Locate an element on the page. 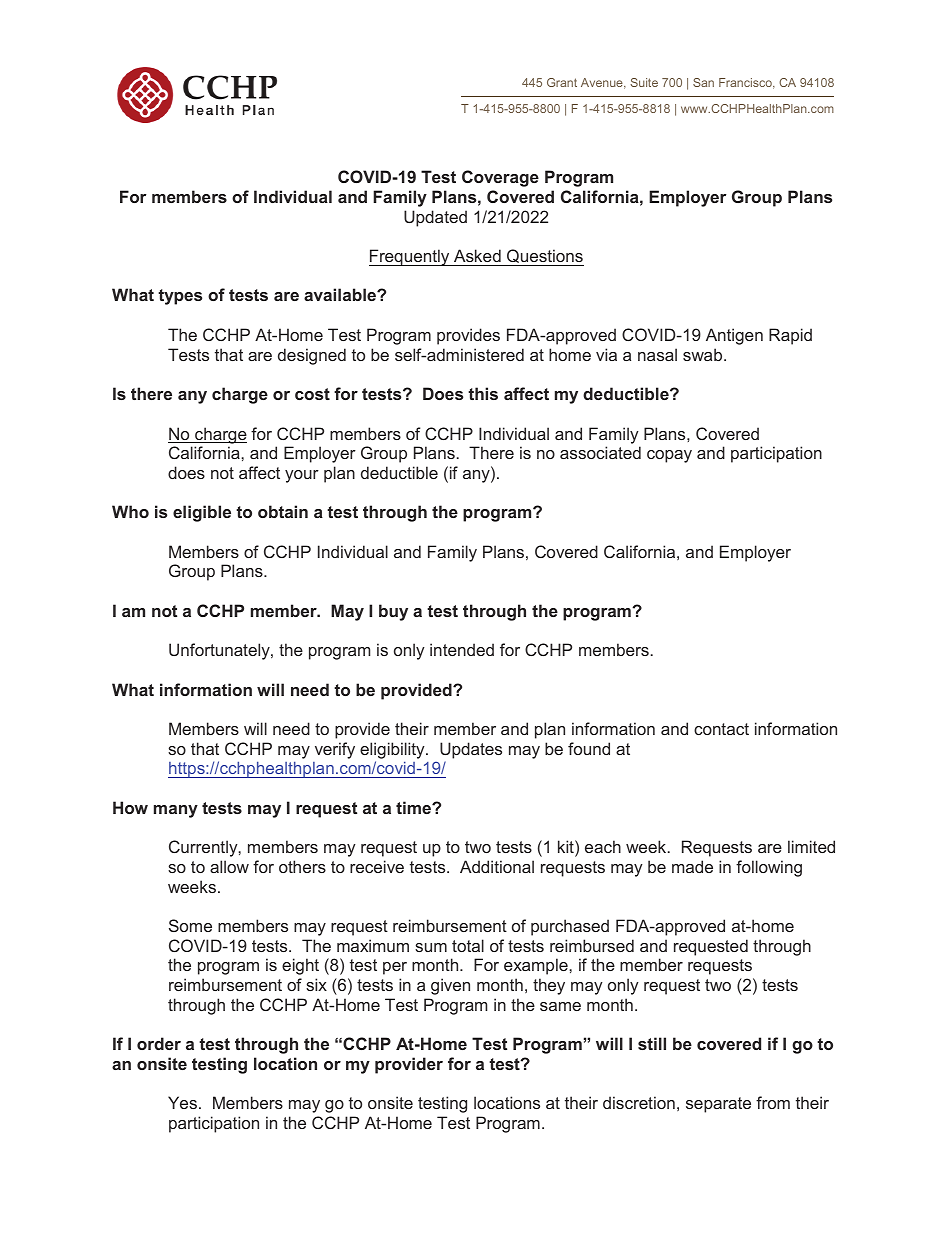  intended is located at coordinates (462, 649).
